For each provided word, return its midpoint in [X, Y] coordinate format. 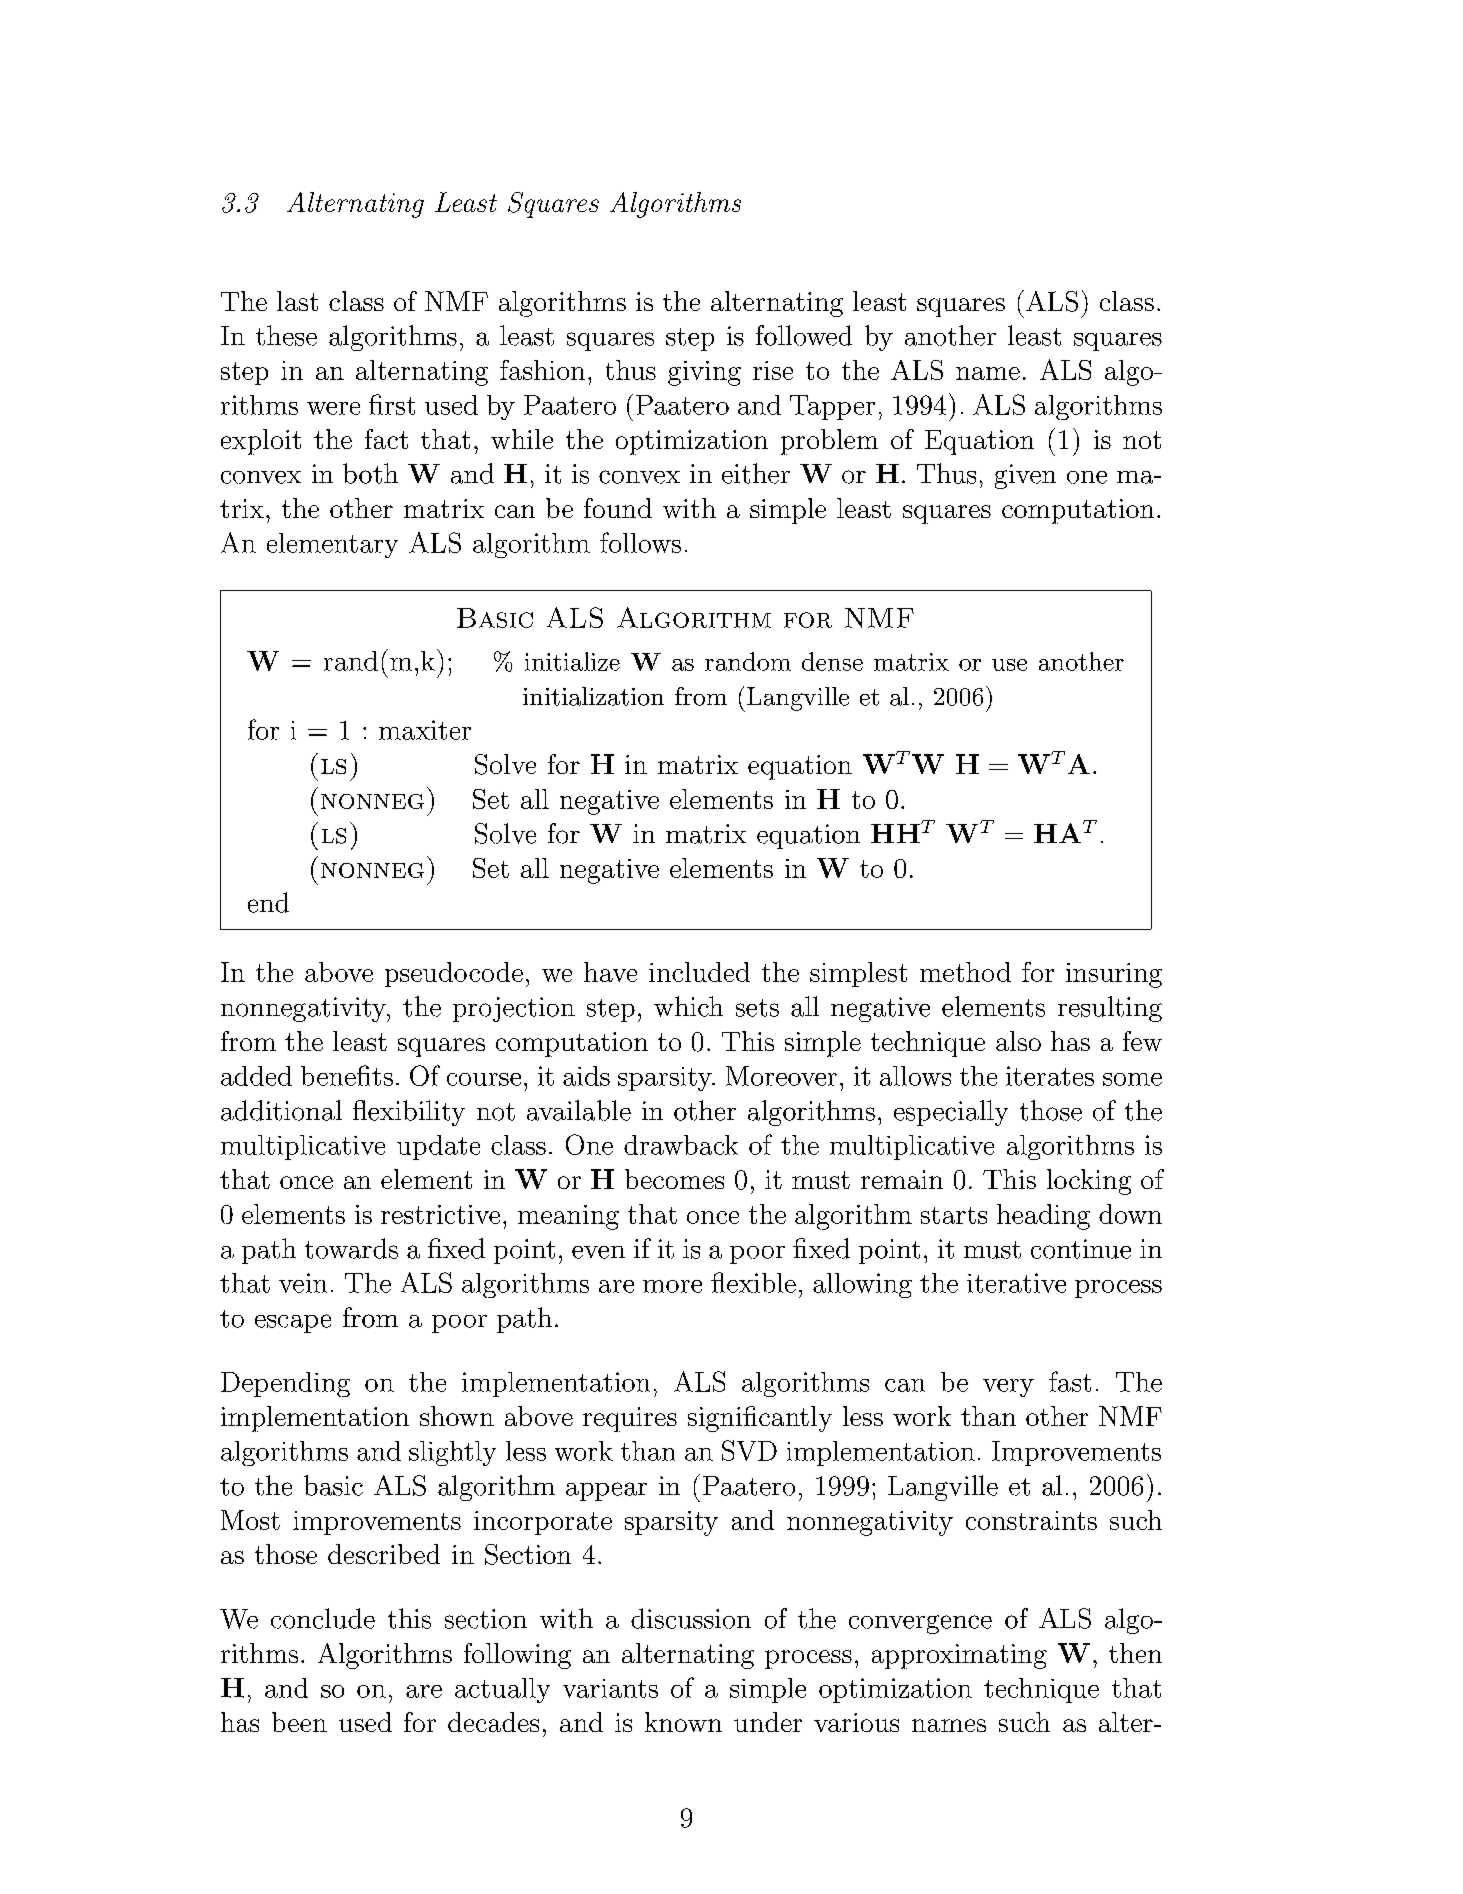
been [299, 1722]
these [286, 335]
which [688, 1006]
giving [704, 373]
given [1025, 476]
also [1018, 1041]
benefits [347, 1075]
